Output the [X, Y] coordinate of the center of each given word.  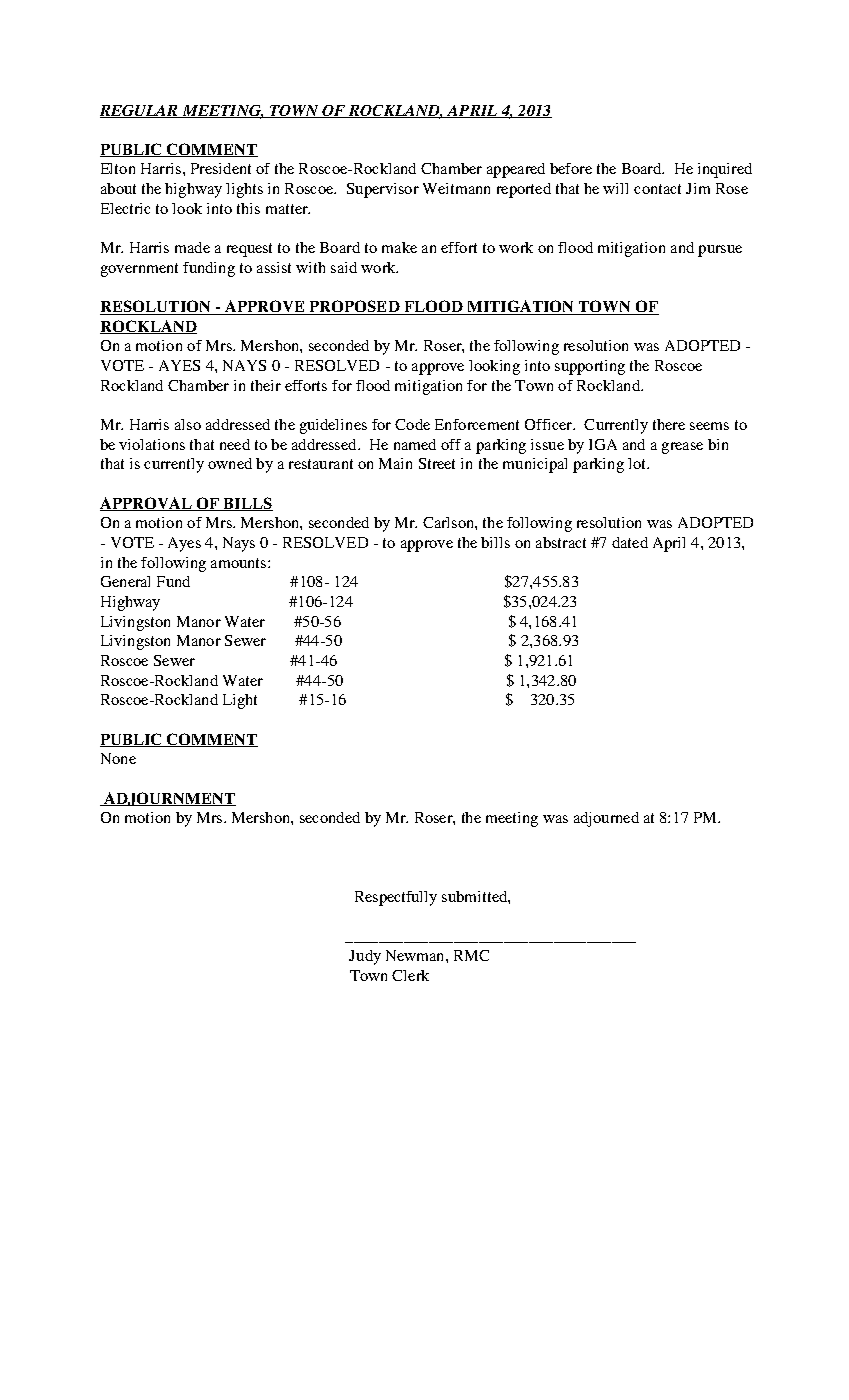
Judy [365, 957]
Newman [416, 955]
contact [657, 189]
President [221, 168]
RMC [471, 955]
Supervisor [383, 190]
